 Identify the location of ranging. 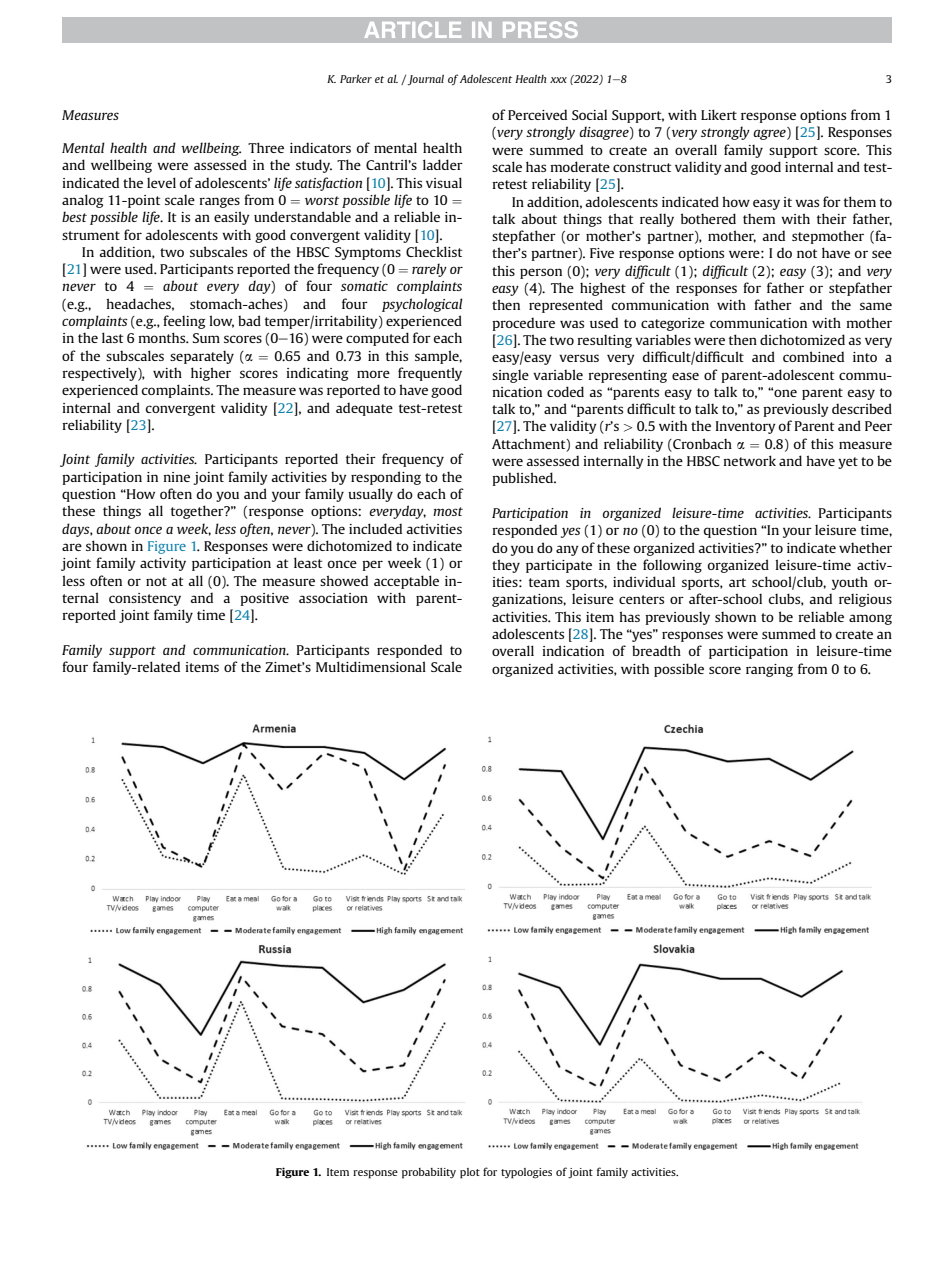
(769, 670).
